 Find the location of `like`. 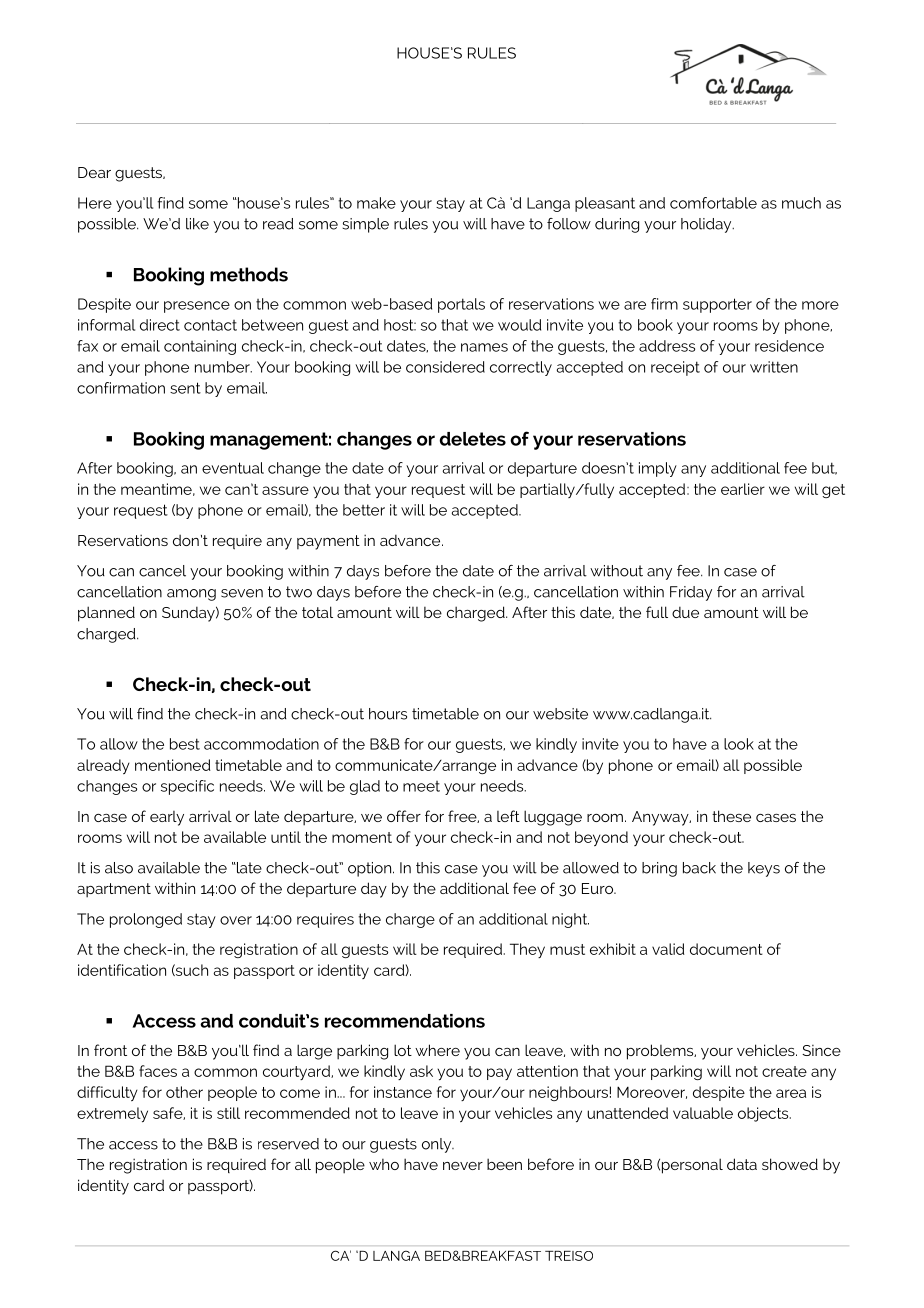

like is located at coordinates (197, 224).
